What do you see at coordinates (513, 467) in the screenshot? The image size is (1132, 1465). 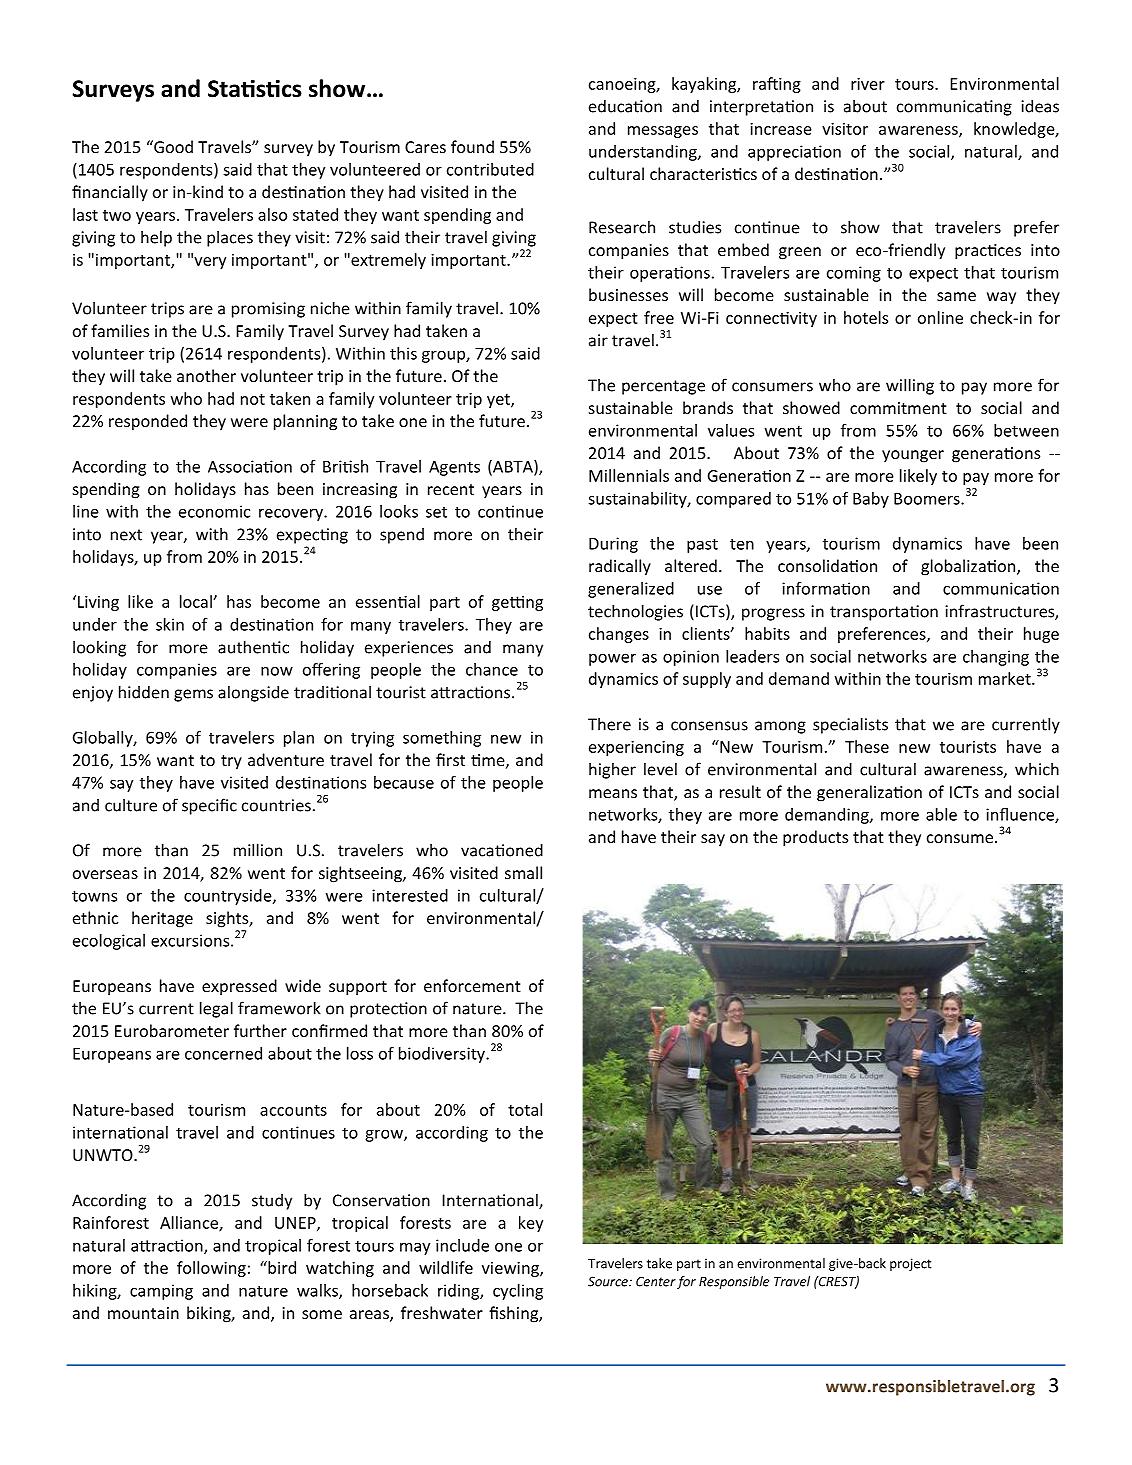 I see `ABTA` at bounding box center [513, 467].
